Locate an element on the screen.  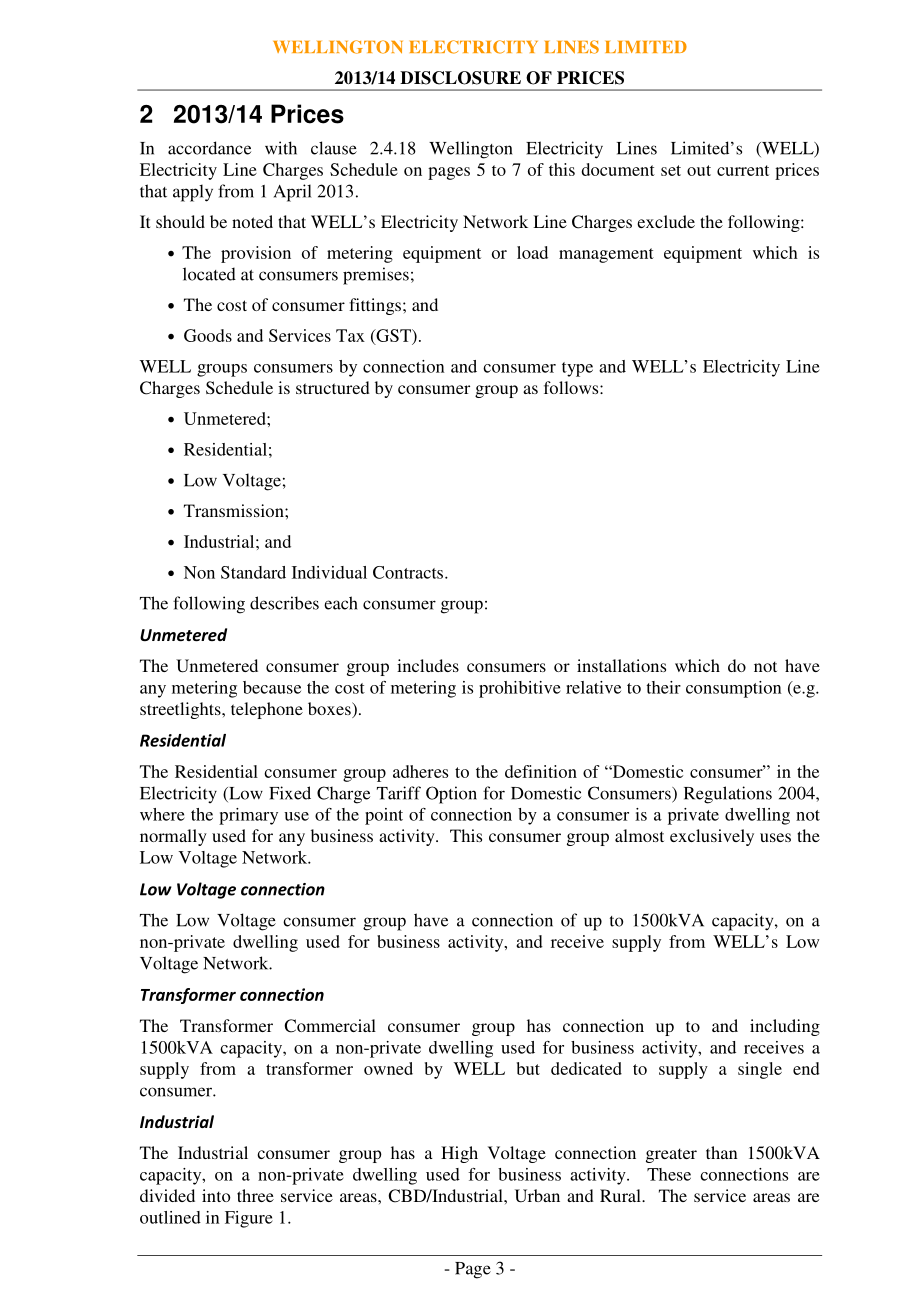
exclusively is located at coordinates (712, 837).
